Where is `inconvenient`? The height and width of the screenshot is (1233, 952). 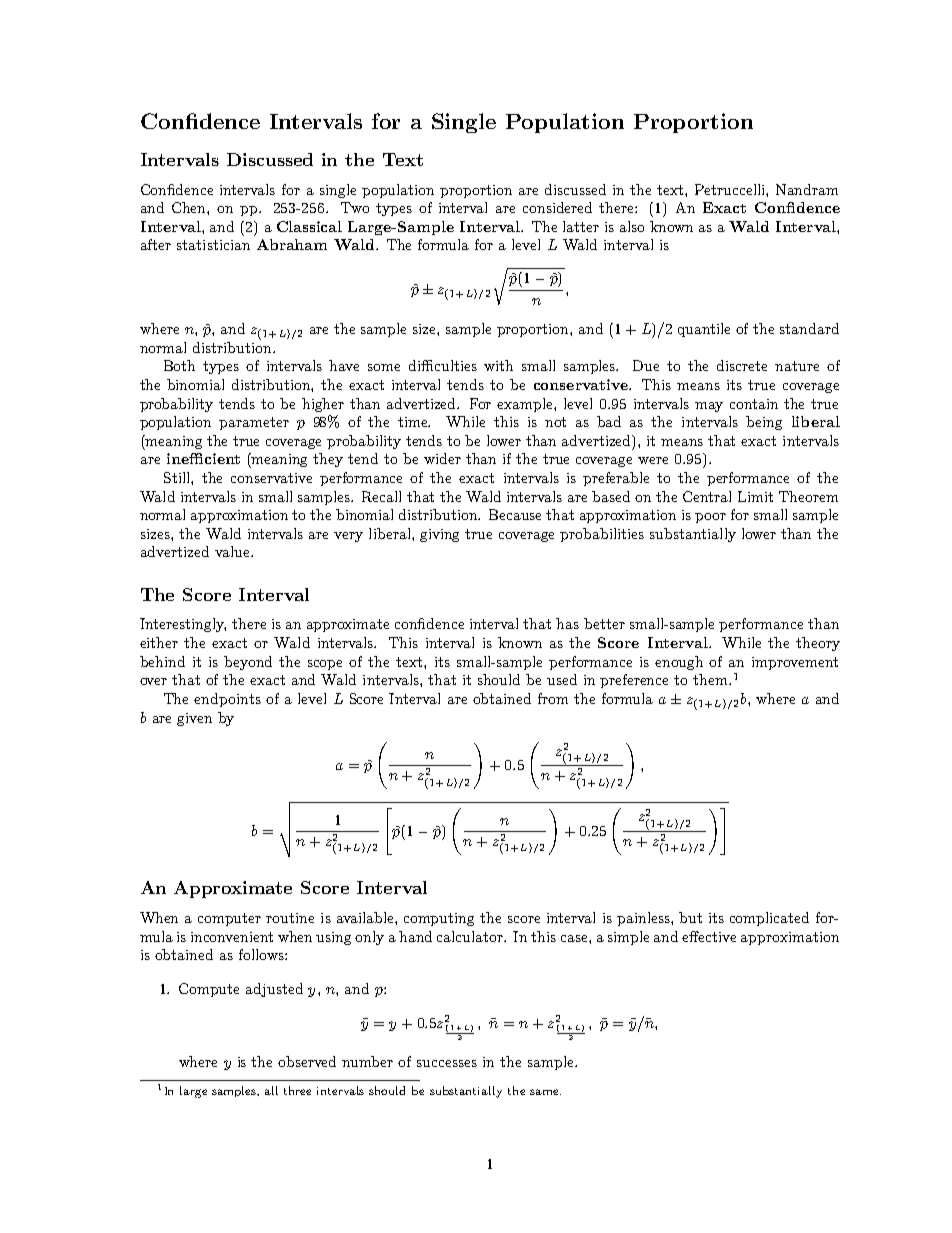 inconvenient is located at coordinates (232, 937).
